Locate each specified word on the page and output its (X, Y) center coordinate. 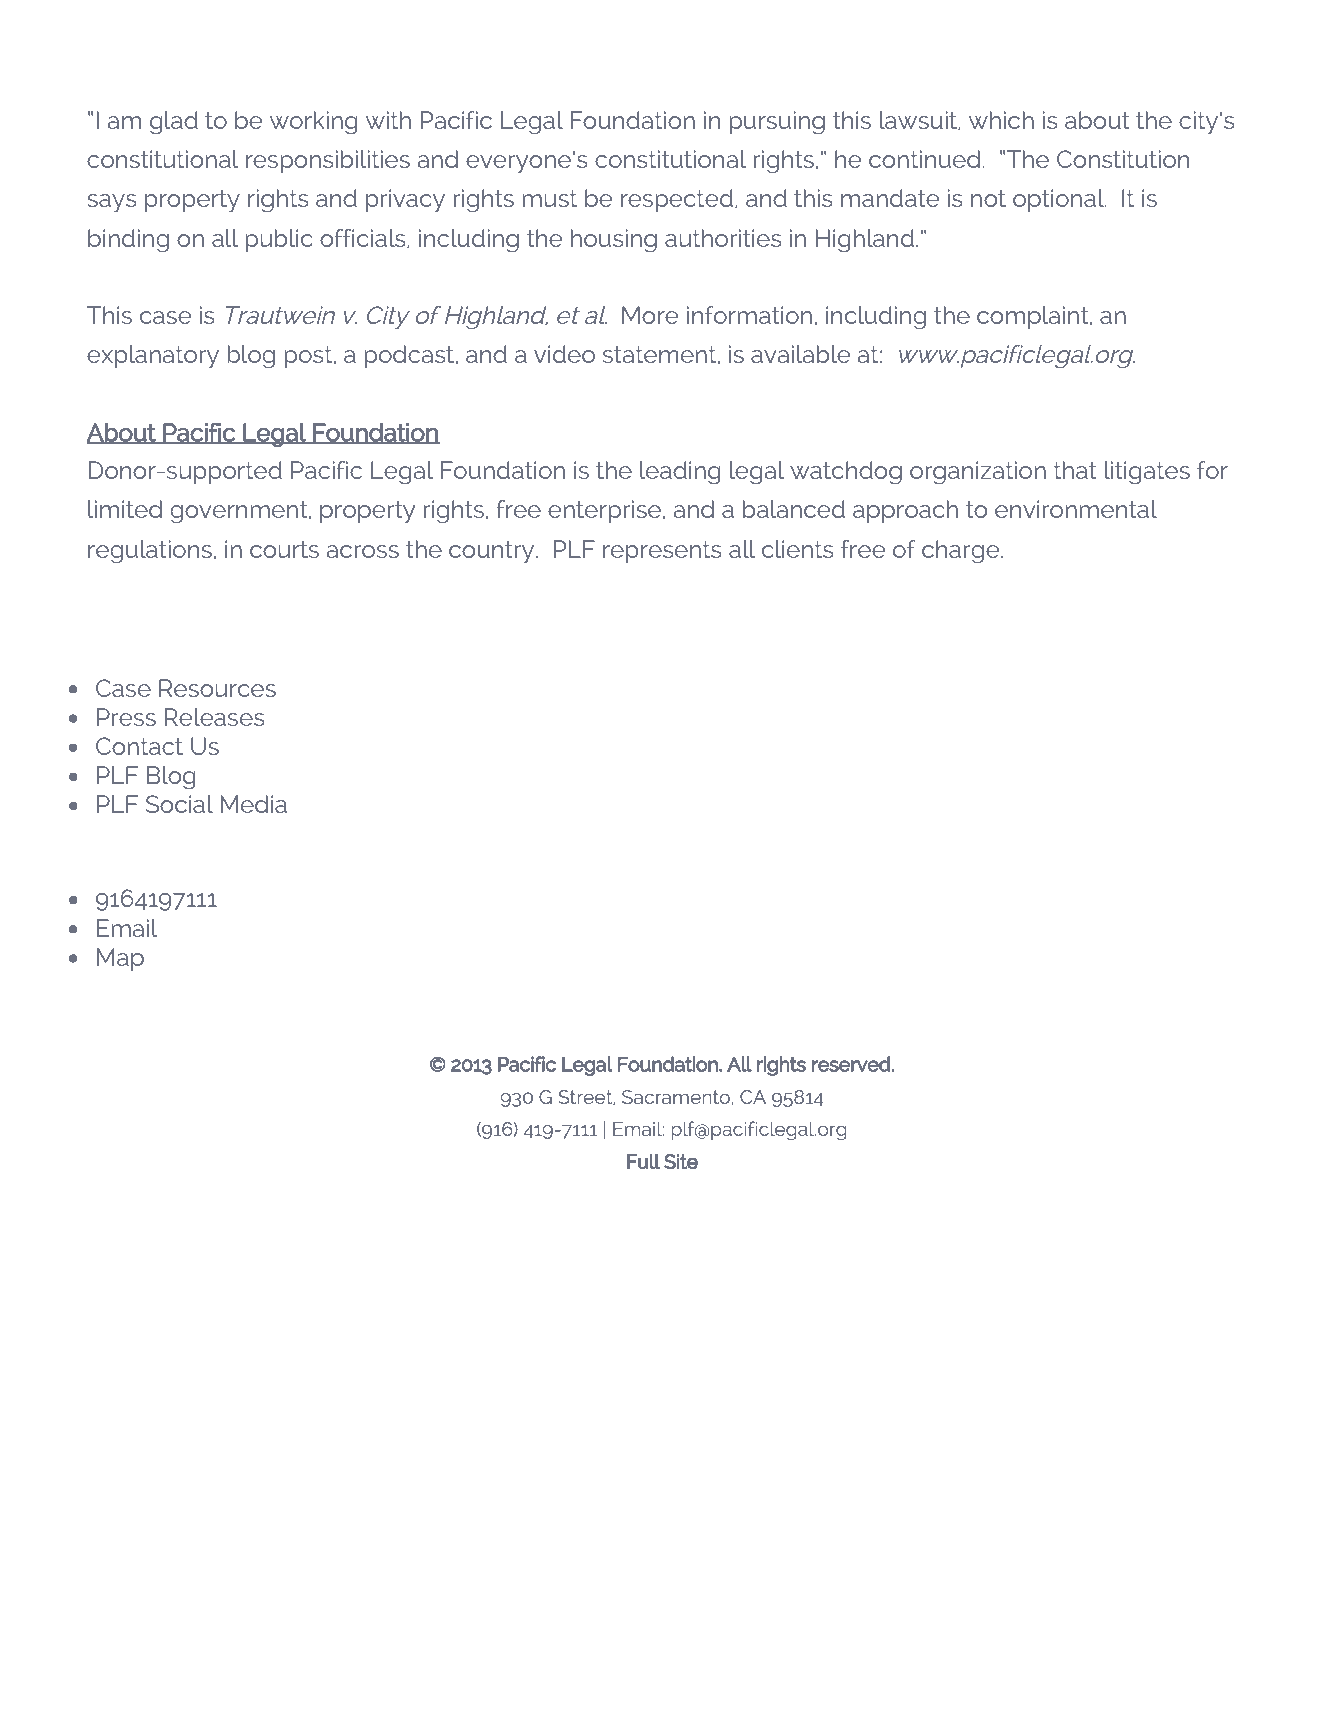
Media (254, 804)
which (1001, 120)
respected (677, 201)
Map (120, 960)
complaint (1034, 318)
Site (681, 1161)
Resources (217, 688)
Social (179, 804)
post (309, 357)
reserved (852, 1064)
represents (662, 552)
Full (643, 1161)
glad (174, 123)
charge (962, 552)
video (564, 354)
